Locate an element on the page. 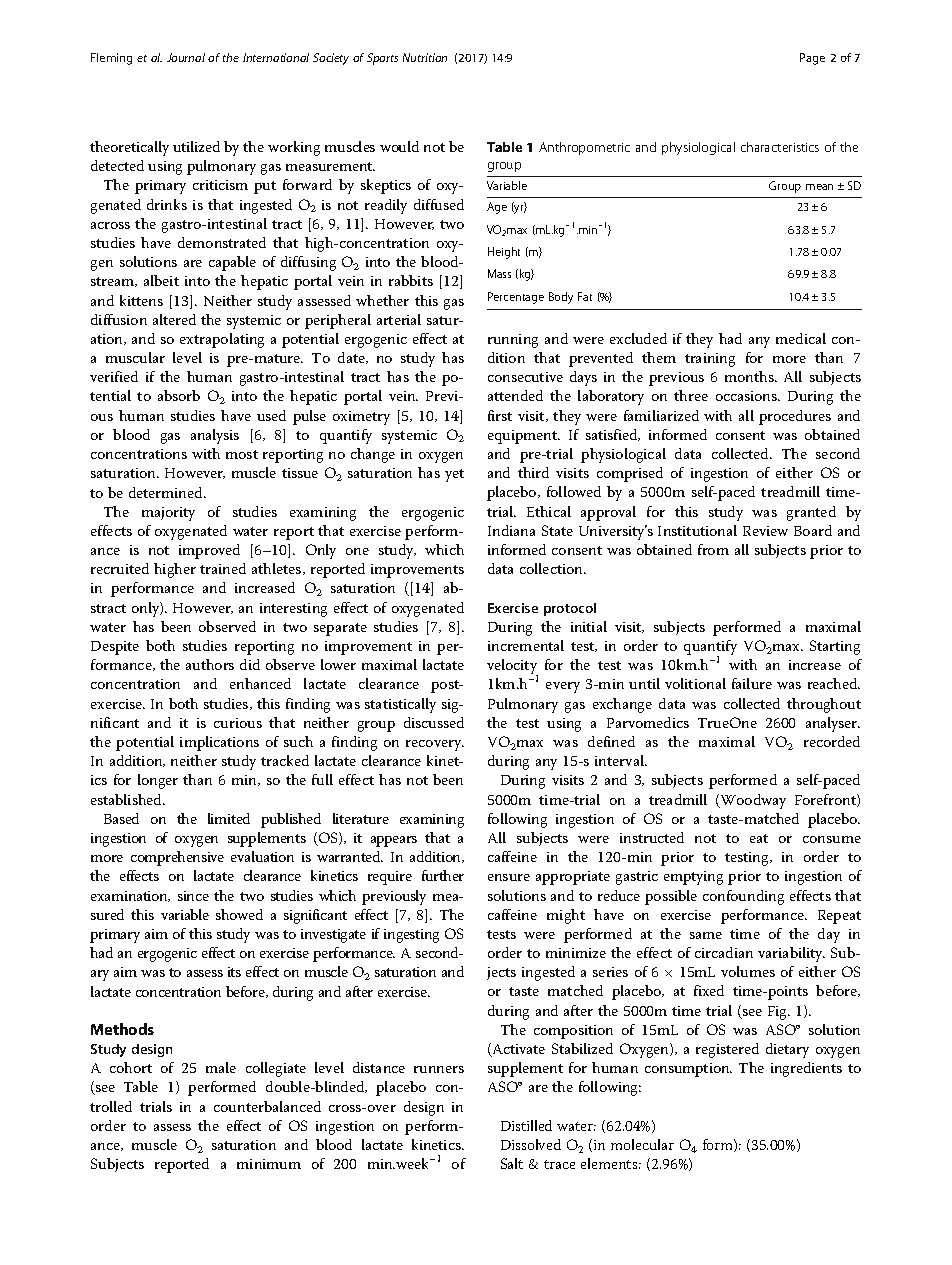 This document has height=1265, width=952. Nutrition is located at coordinates (425, 57).
